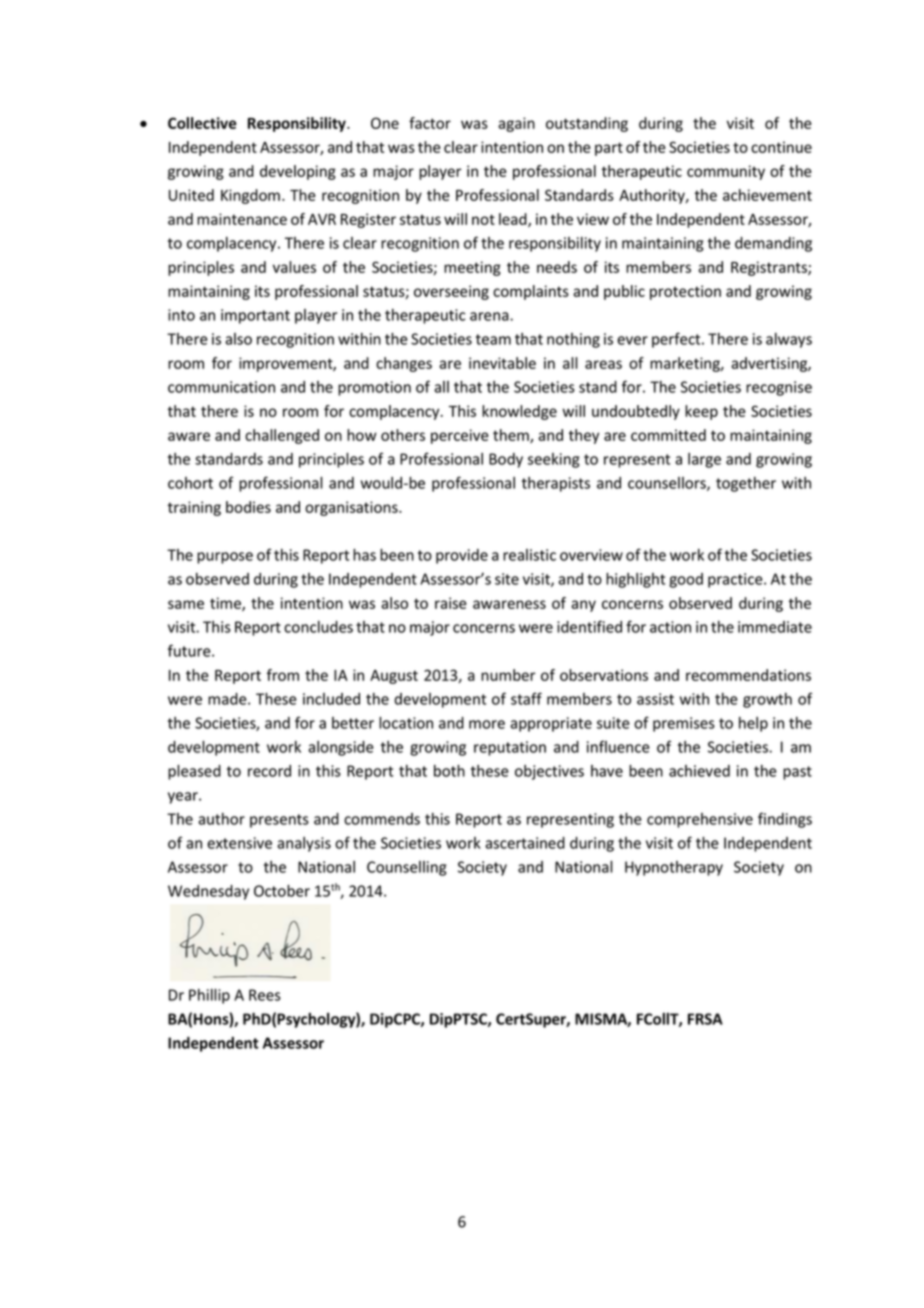  What do you see at coordinates (407, 868) in the image?
I see `Counselling` at bounding box center [407, 868].
